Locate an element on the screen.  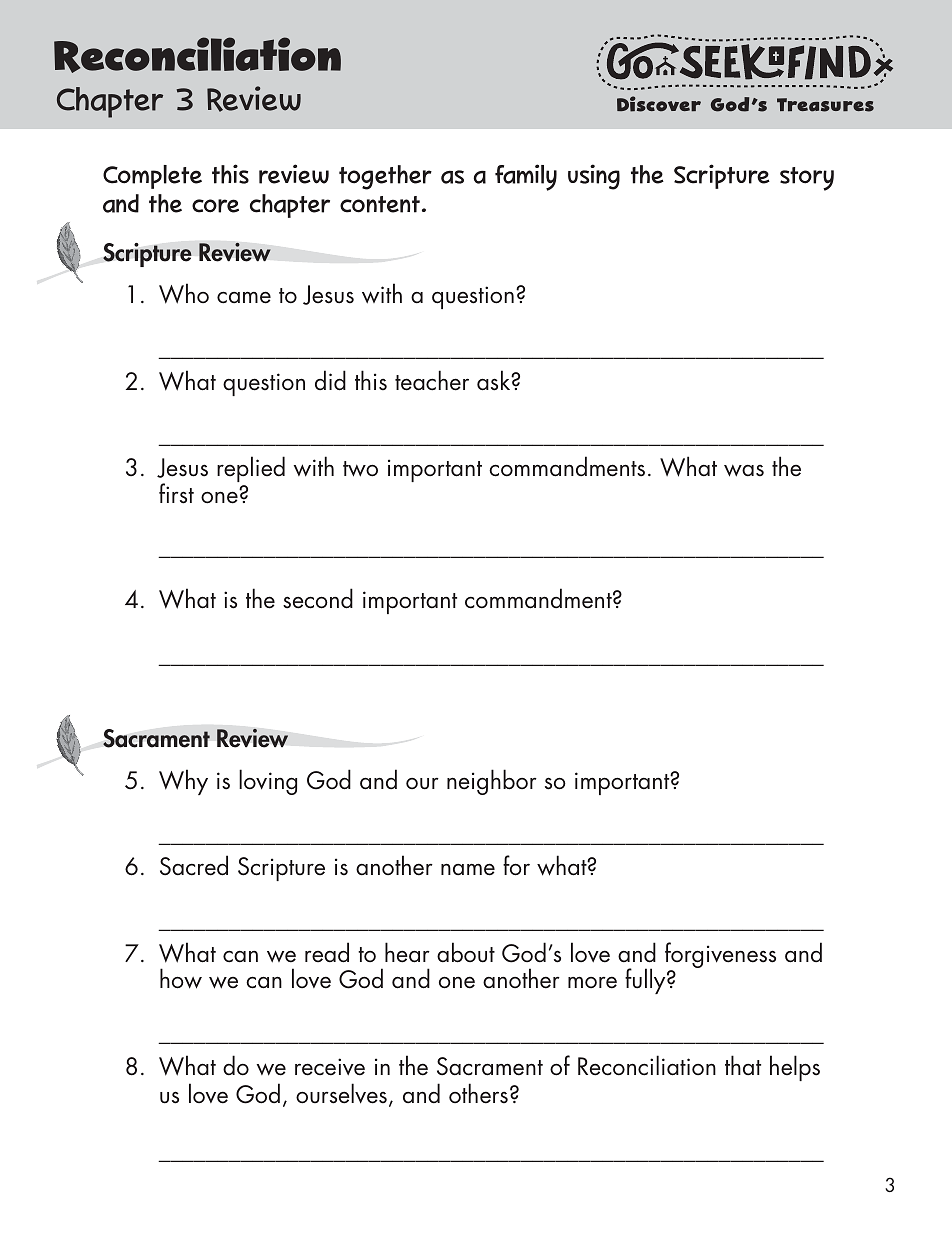
core is located at coordinates (215, 206).
